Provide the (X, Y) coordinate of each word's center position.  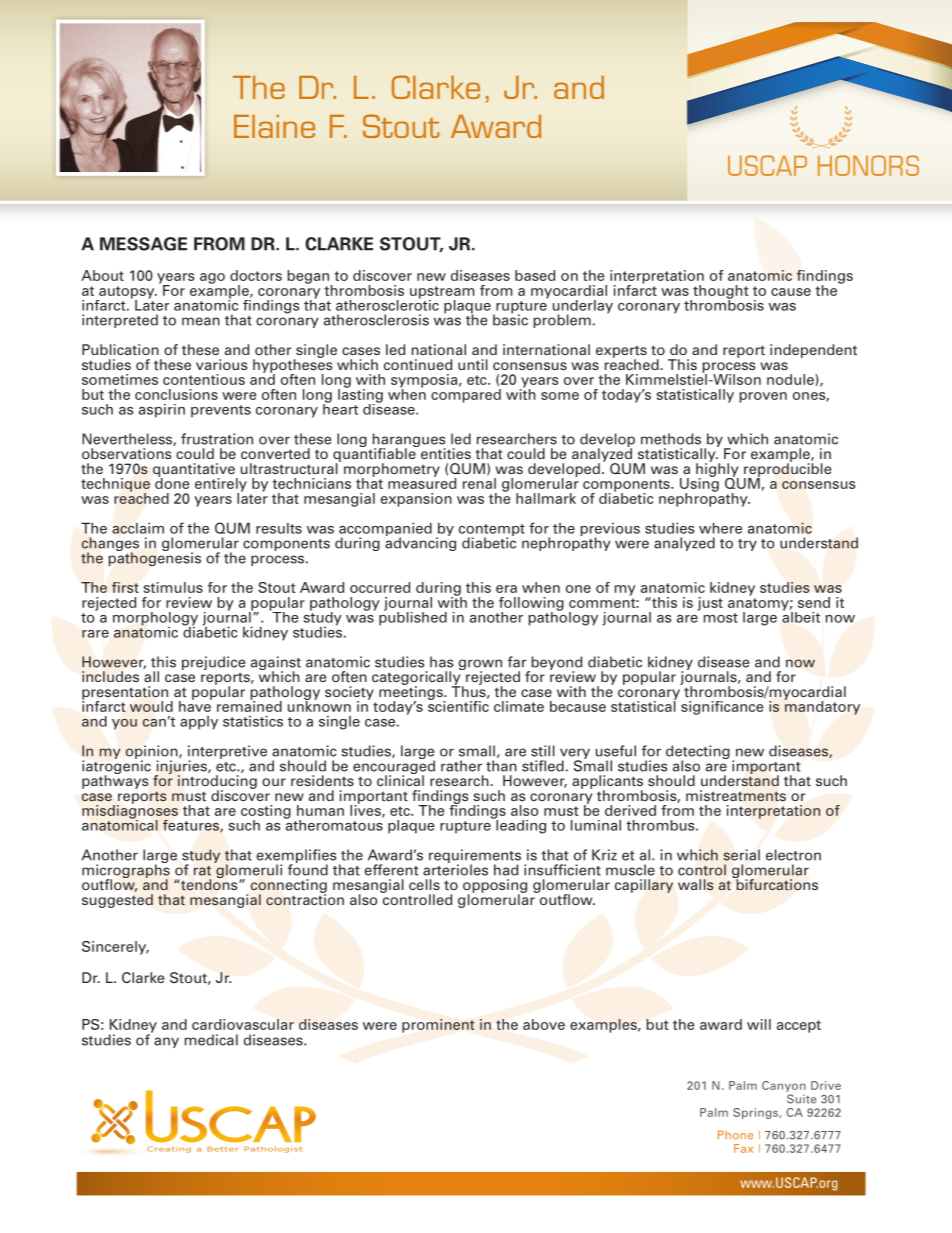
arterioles (455, 869)
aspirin (162, 411)
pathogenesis (154, 558)
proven (763, 397)
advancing (420, 543)
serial (741, 855)
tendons (209, 883)
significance (723, 706)
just (710, 604)
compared (466, 394)
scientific (458, 705)
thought (720, 293)
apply (199, 723)
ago (212, 278)
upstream (442, 293)
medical (211, 1040)
